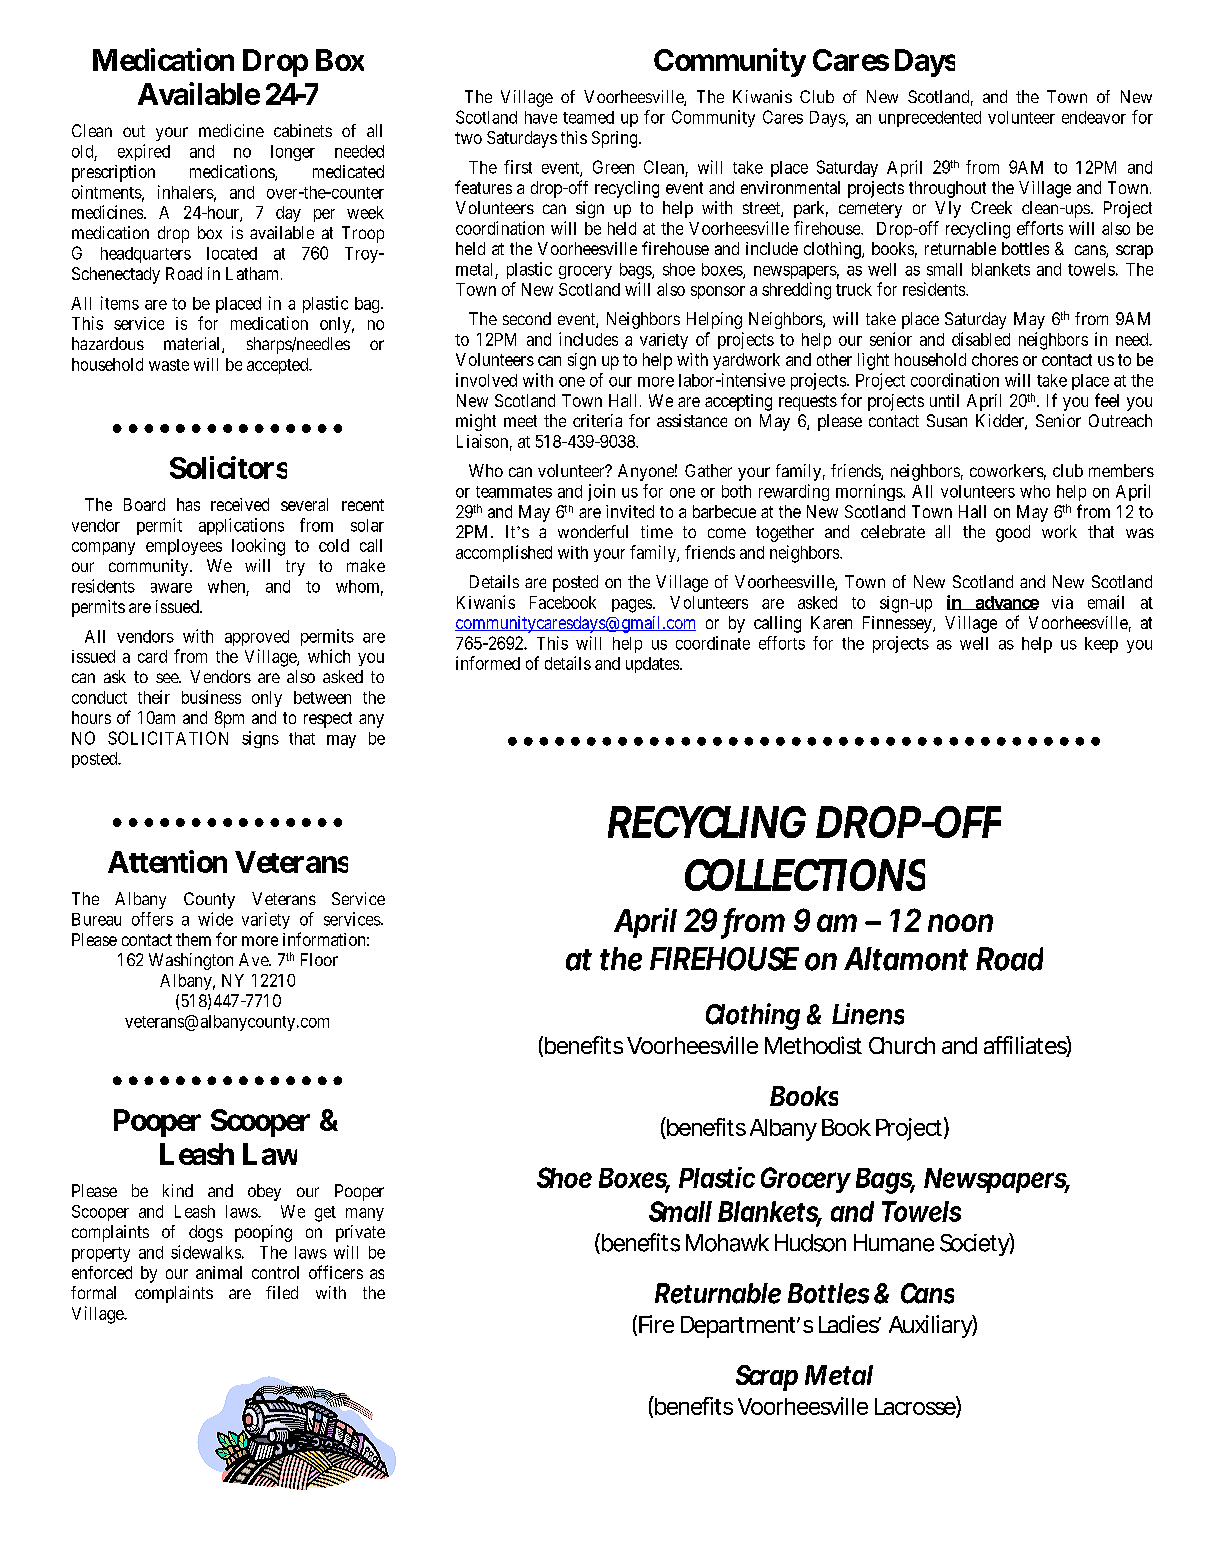  Describe the element at coordinates (947, 189) in the screenshot. I see `throughout` at that location.
